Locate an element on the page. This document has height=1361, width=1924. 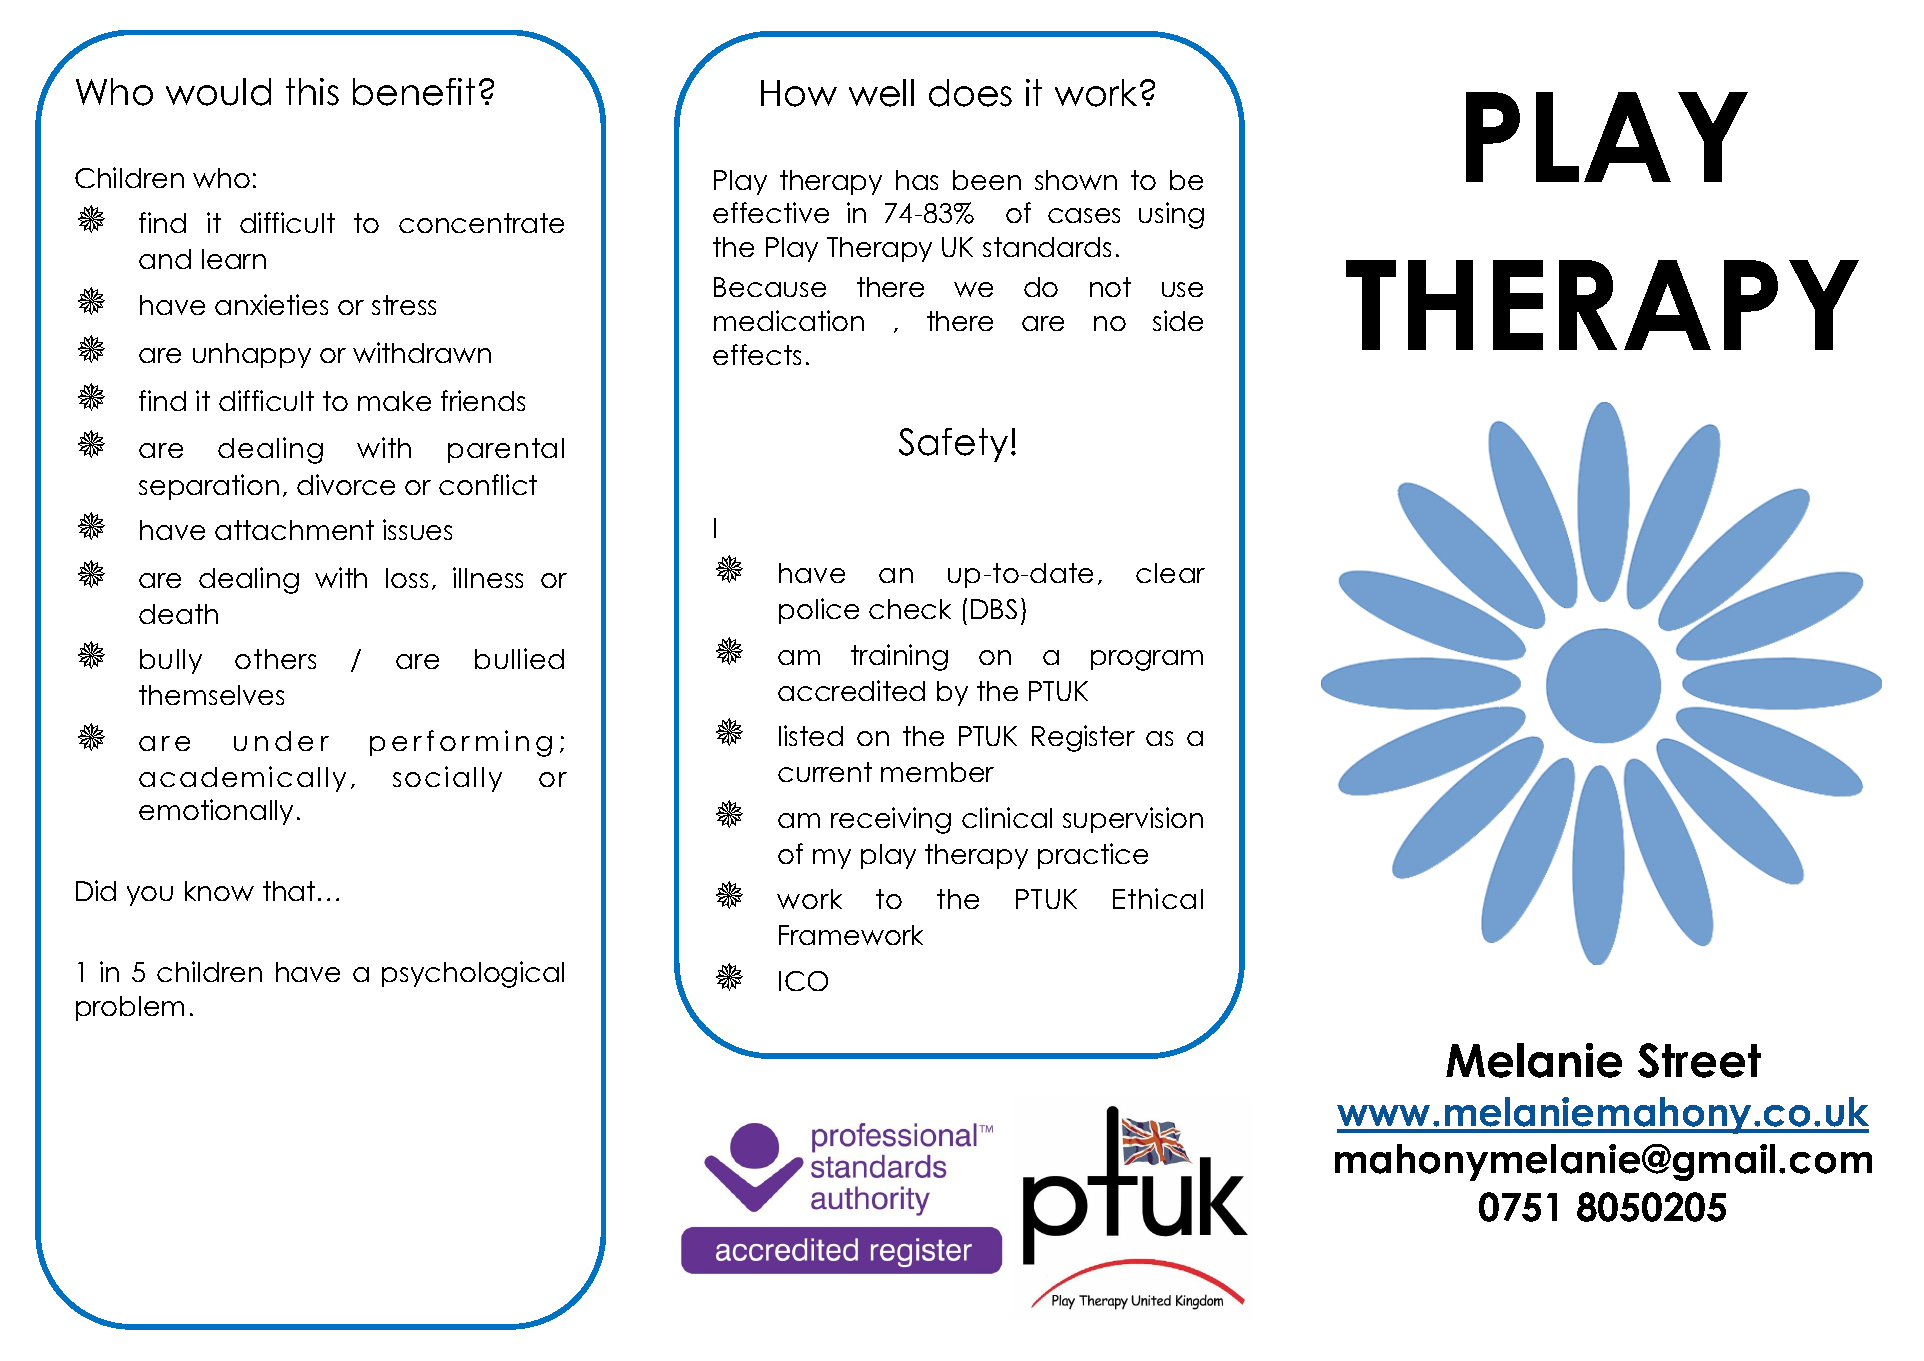
this is located at coordinates (312, 92).
